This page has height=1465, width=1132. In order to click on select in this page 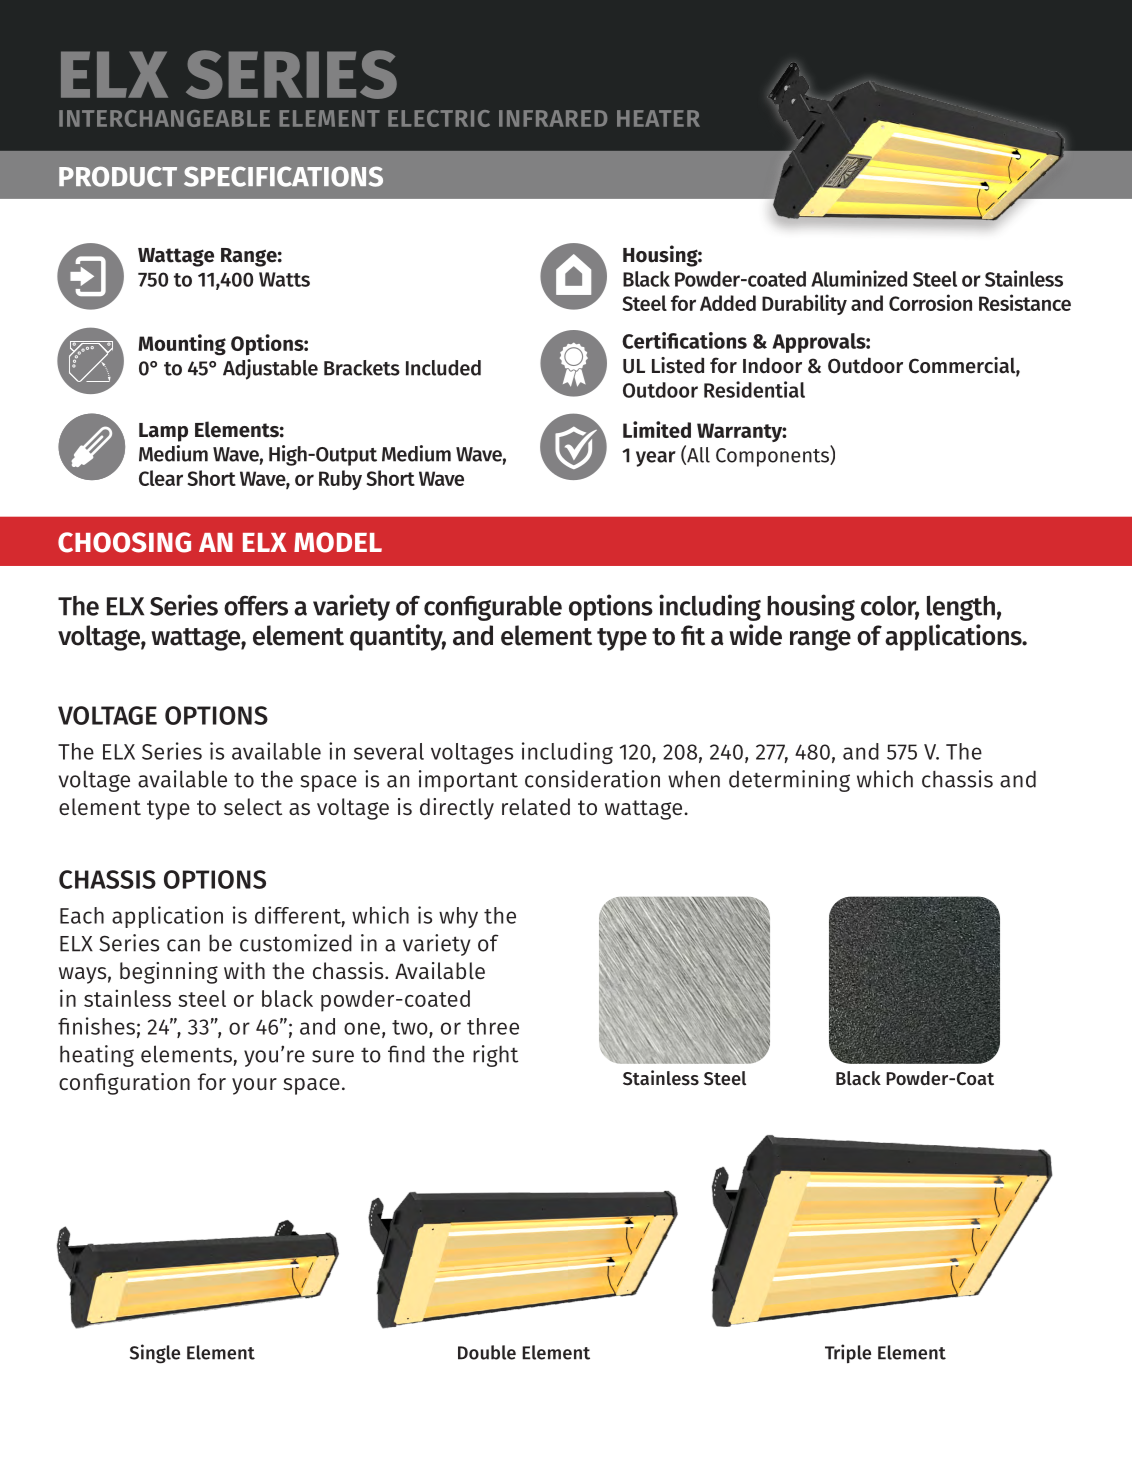, I will do `click(253, 807)`.
